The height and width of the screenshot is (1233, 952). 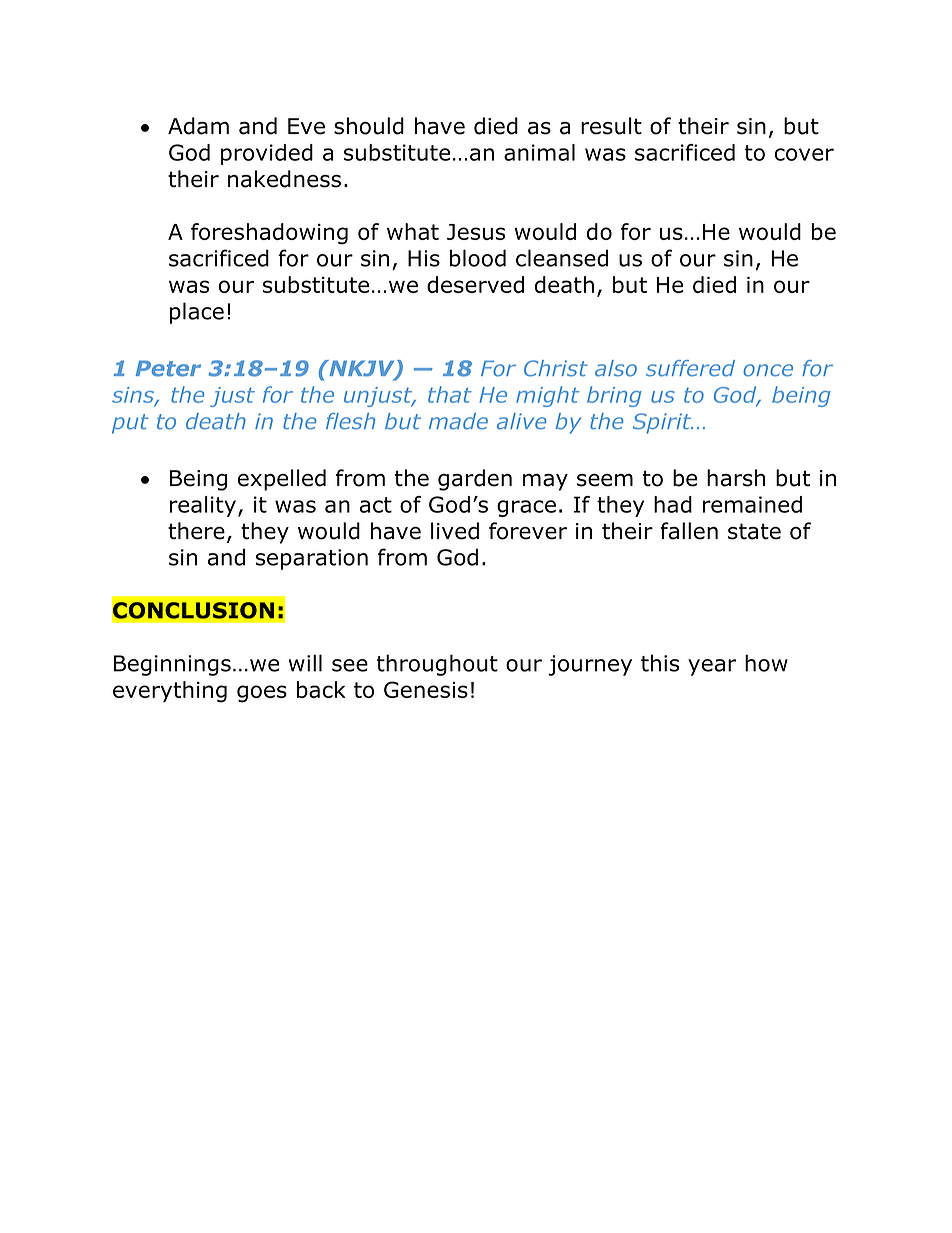 What do you see at coordinates (752, 504) in the screenshot?
I see `remained` at bounding box center [752, 504].
